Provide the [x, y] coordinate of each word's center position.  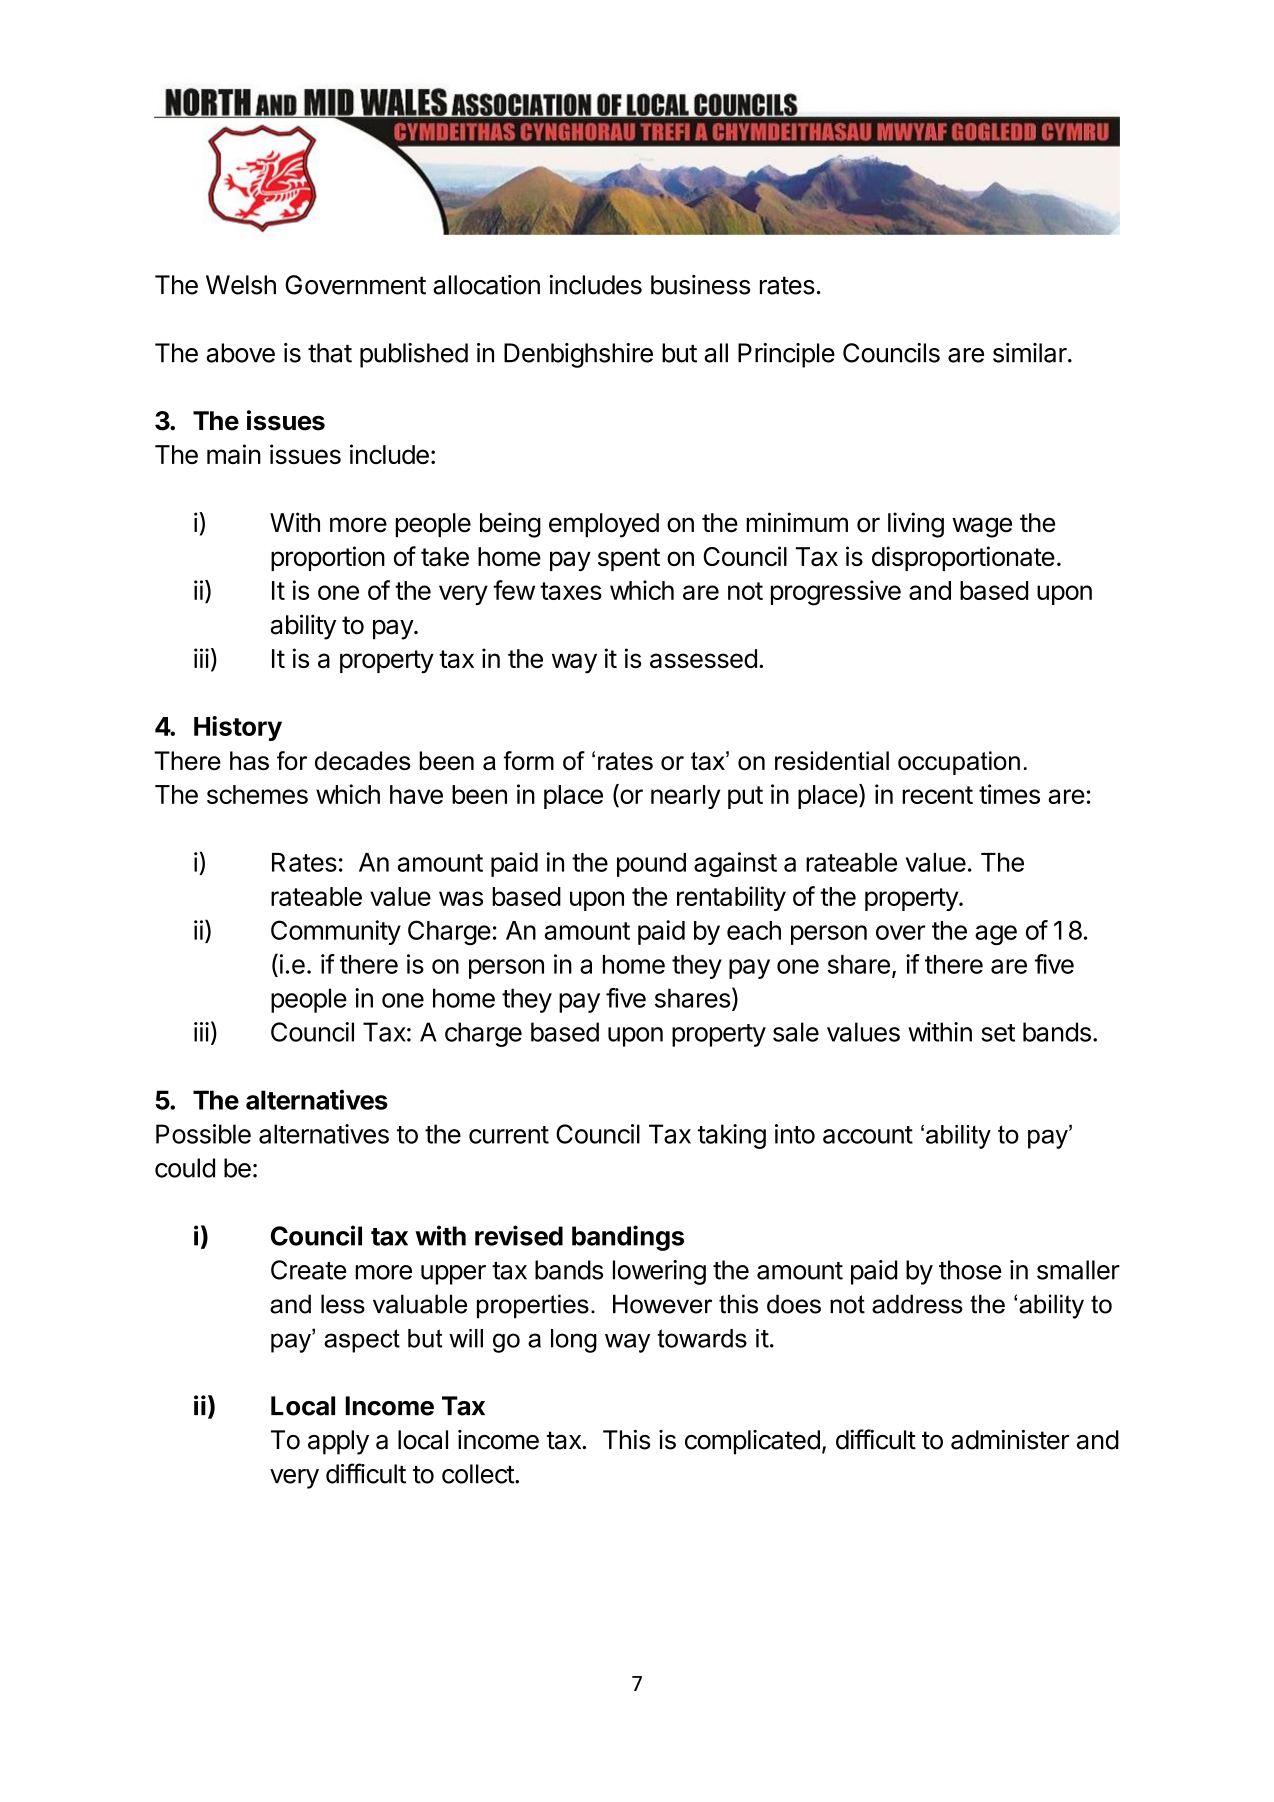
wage [982, 527]
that [330, 353]
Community [336, 932]
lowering [659, 1272]
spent [629, 559]
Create [309, 1270]
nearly [685, 797]
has [249, 760]
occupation [959, 763]
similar [1031, 353]
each [754, 930]
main [234, 454]
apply [338, 1442]
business [700, 285]
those [970, 1270]
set [998, 1033]
